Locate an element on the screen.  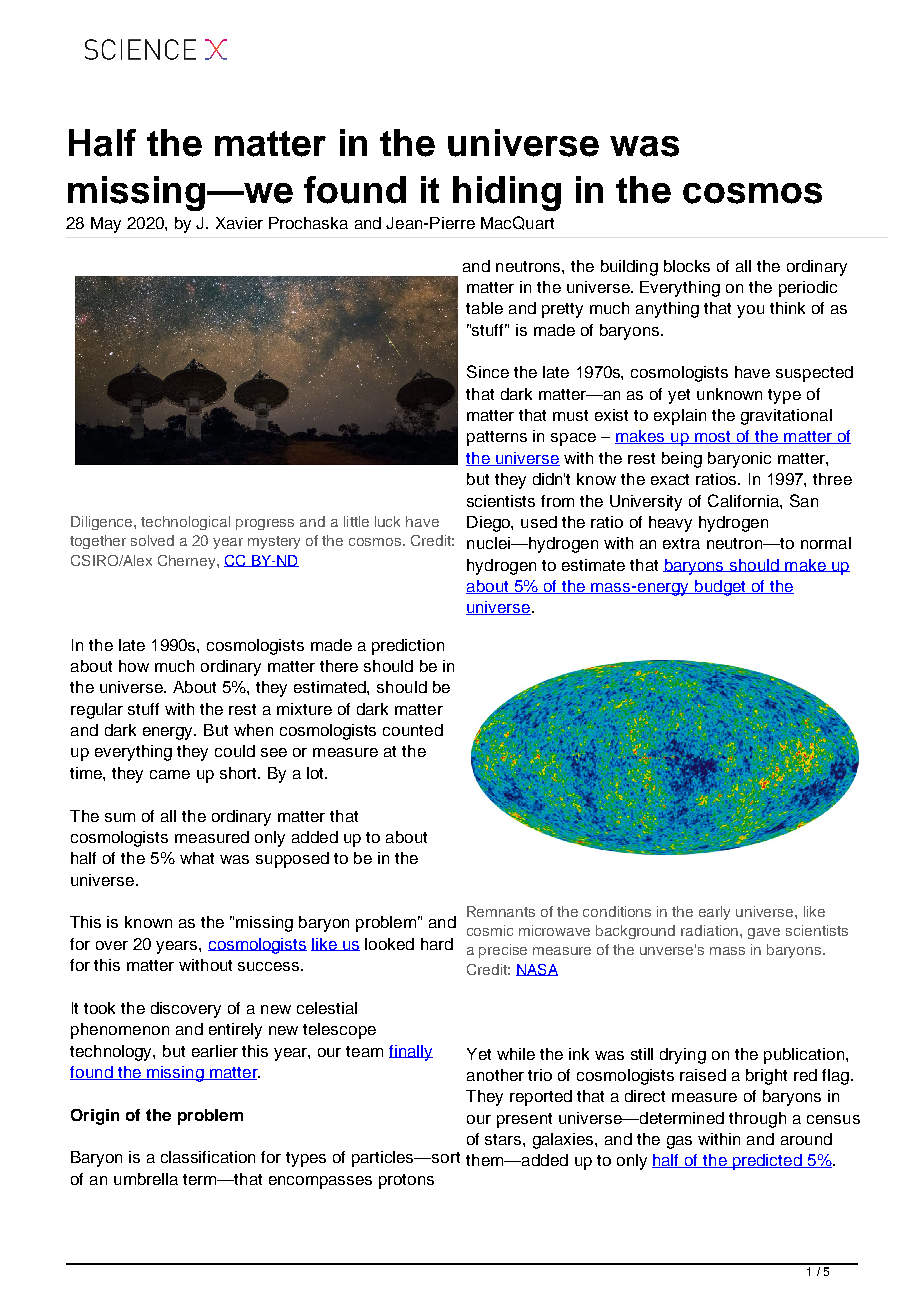
Xavier is located at coordinates (239, 223).
